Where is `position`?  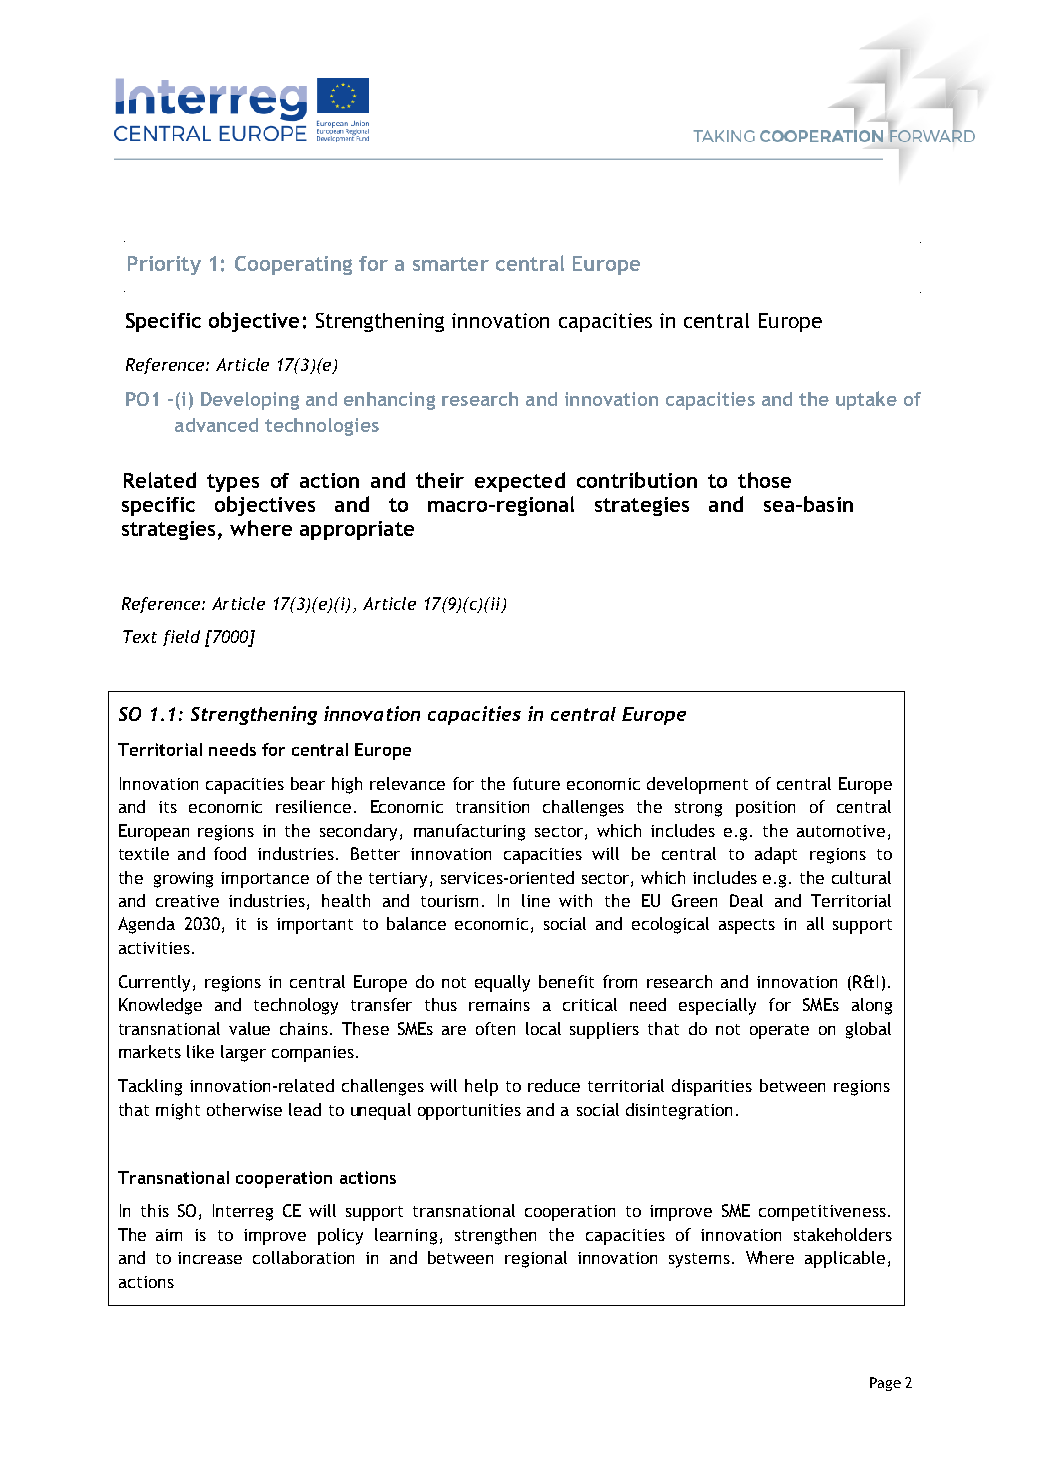
position is located at coordinates (765, 809).
